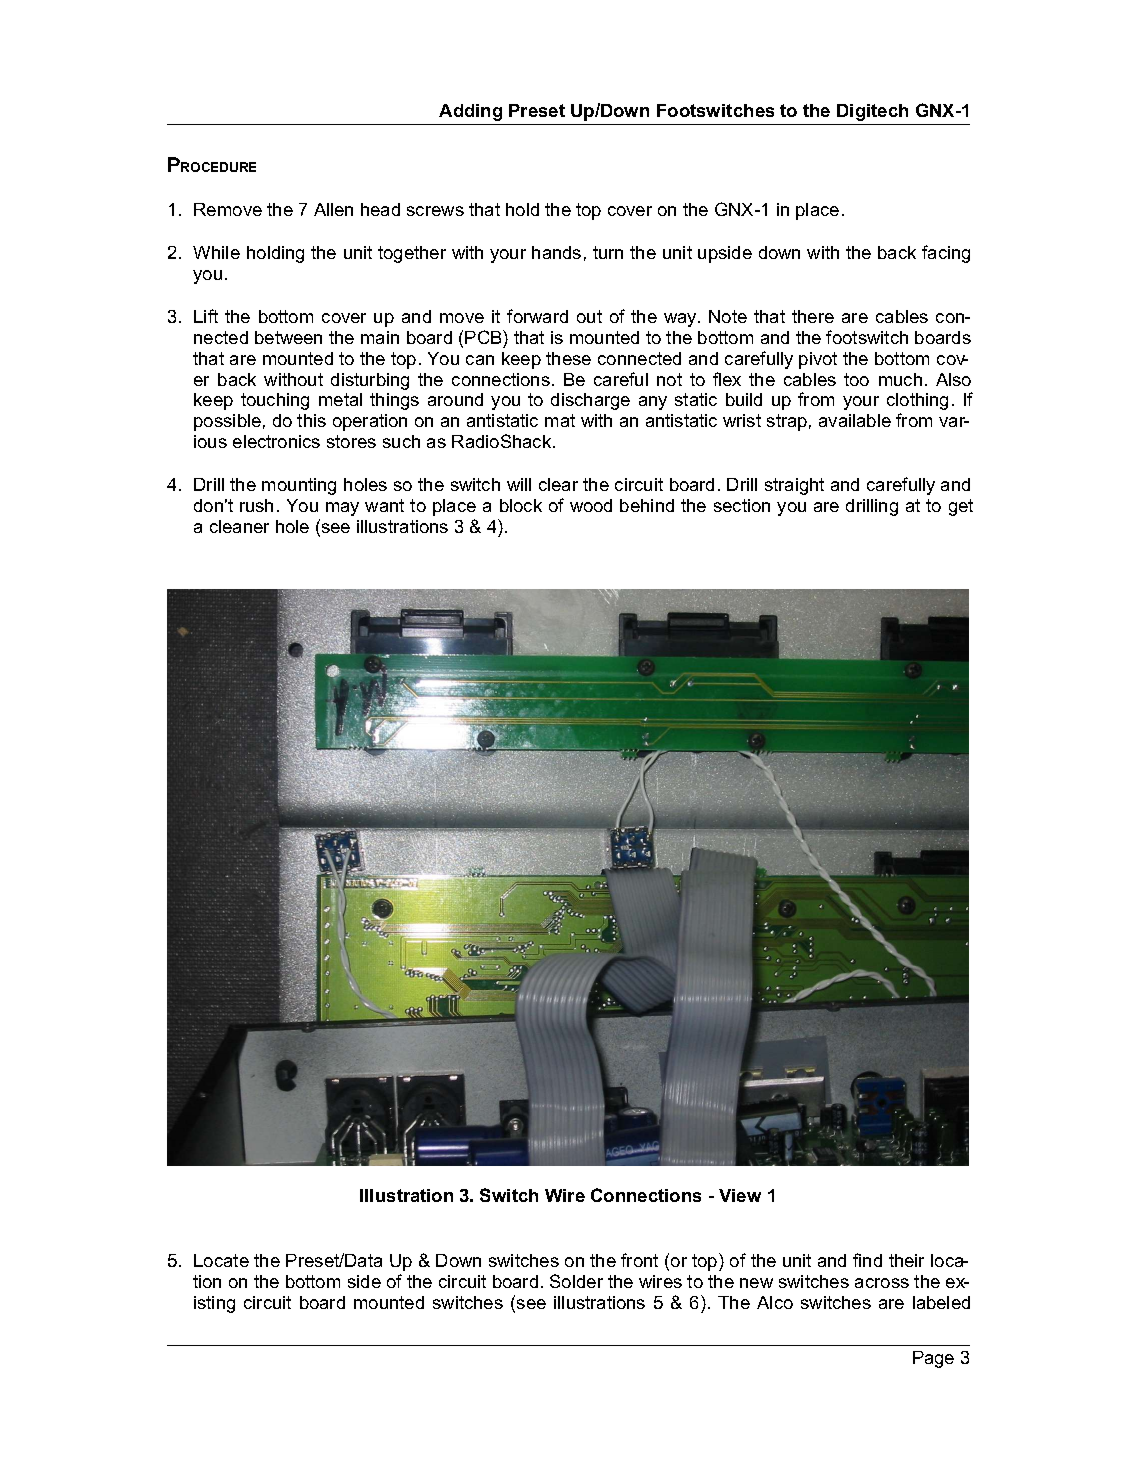 Image resolution: width=1137 pixels, height=1472 pixels. I want to click on wood, so click(591, 505).
